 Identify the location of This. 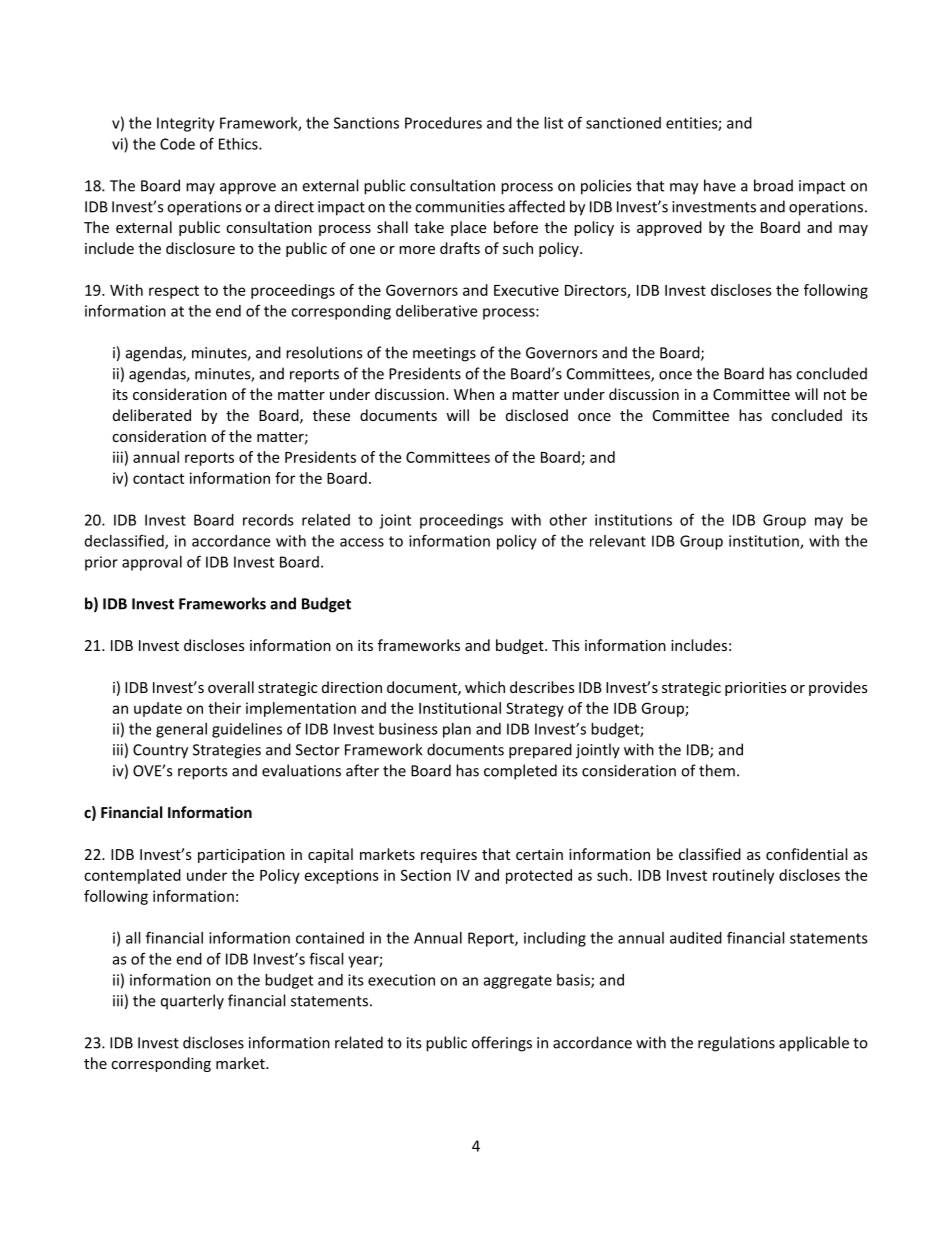
(566, 645).
